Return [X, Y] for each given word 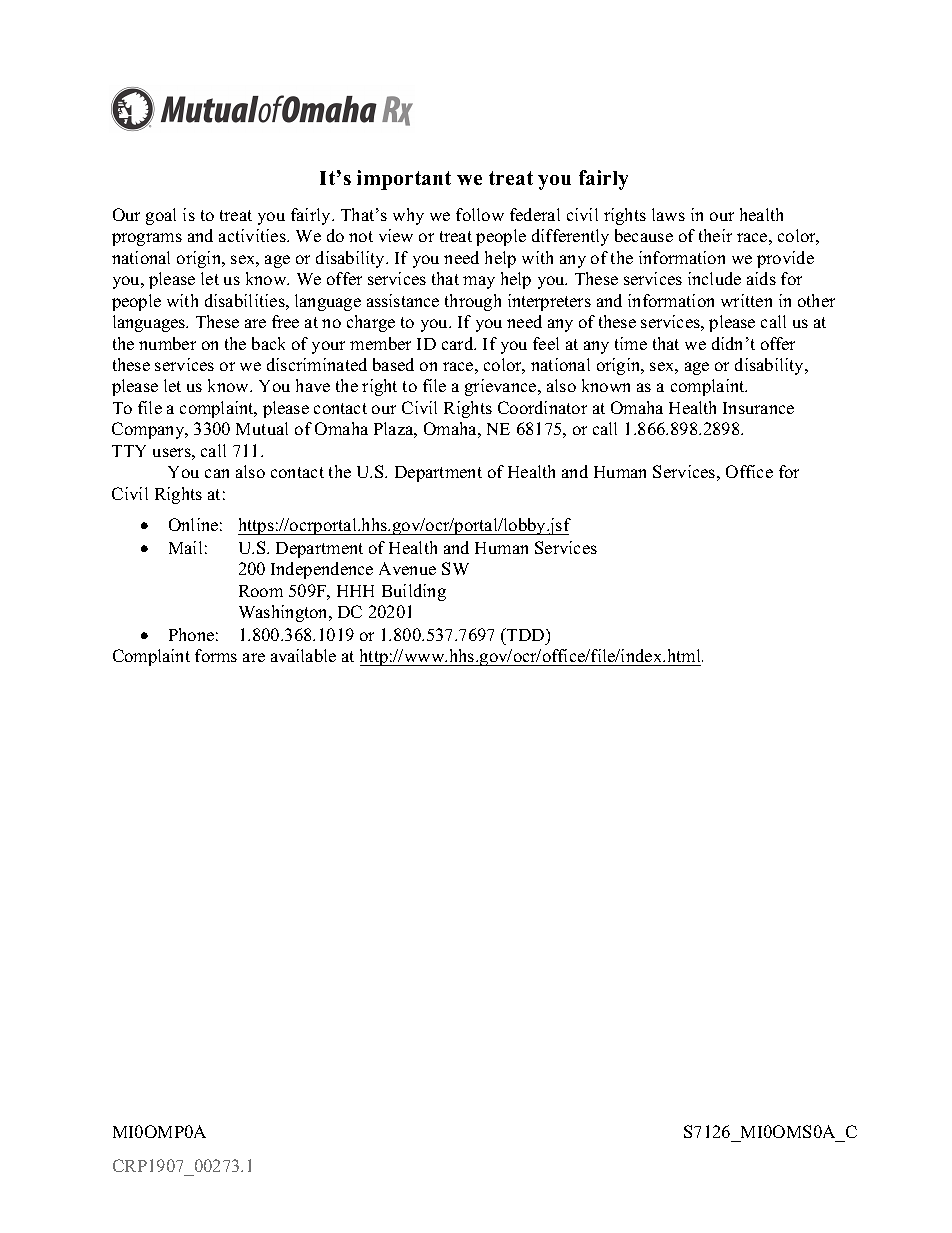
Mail [185, 547]
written [746, 300]
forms [216, 655]
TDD [526, 634]
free [285, 321]
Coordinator [542, 407]
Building [414, 592]
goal [161, 216]
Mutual [262, 428]
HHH [355, 591]
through [473, 302]
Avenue [407, 568]
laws [668, 214]
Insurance [758, 408]
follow [480, 214]
